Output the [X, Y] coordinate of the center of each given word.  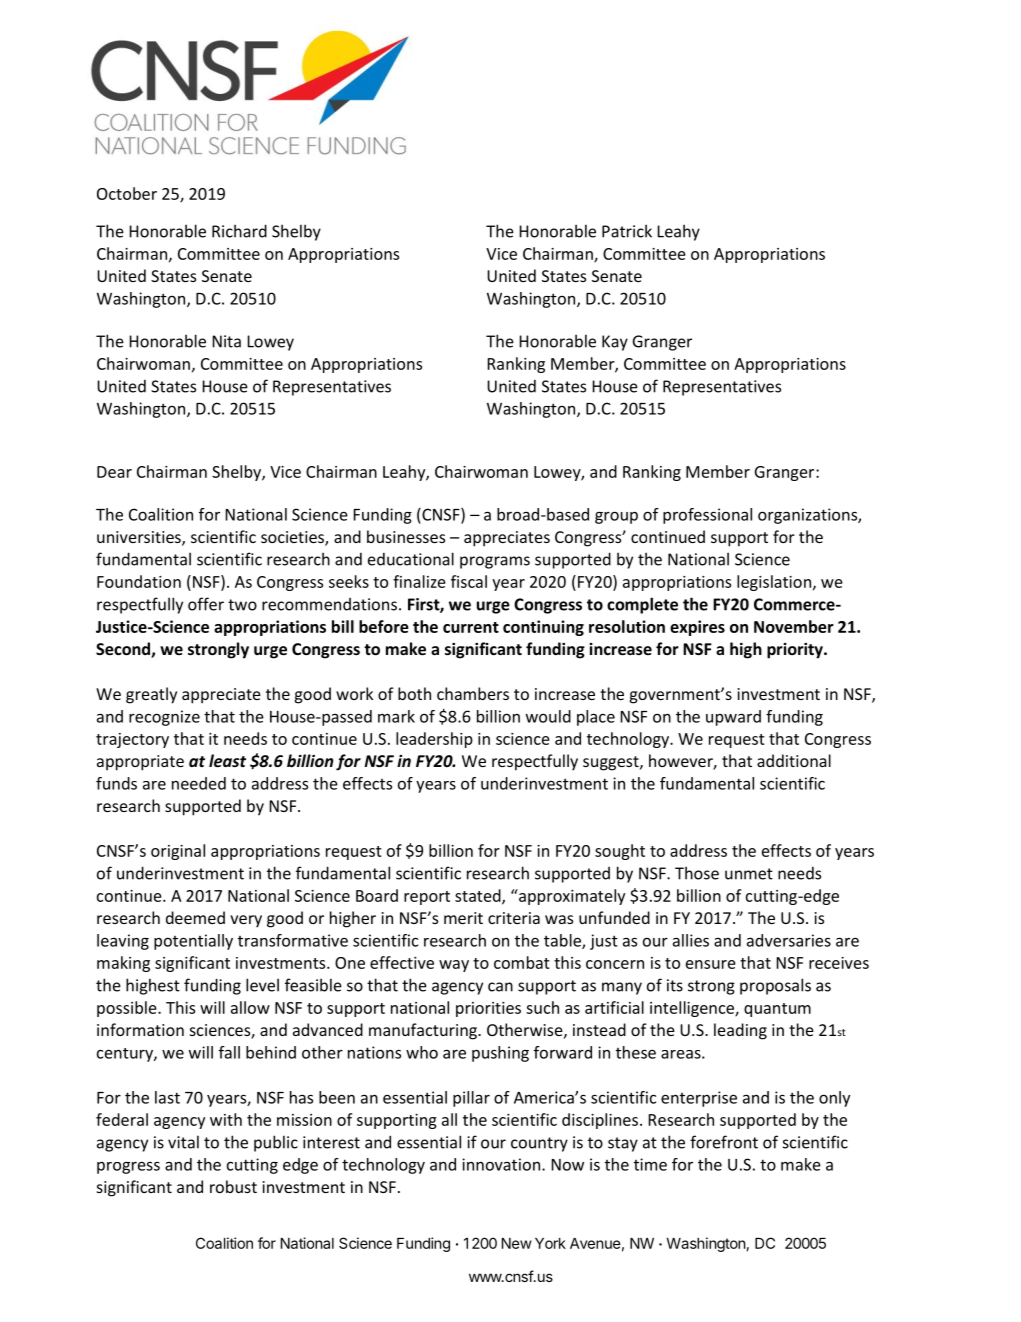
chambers [473, 693]
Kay [615, 343]
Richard [239, 231]
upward [733, 718]
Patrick [627, 231]
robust [233, 1186]
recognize [164, 718]
